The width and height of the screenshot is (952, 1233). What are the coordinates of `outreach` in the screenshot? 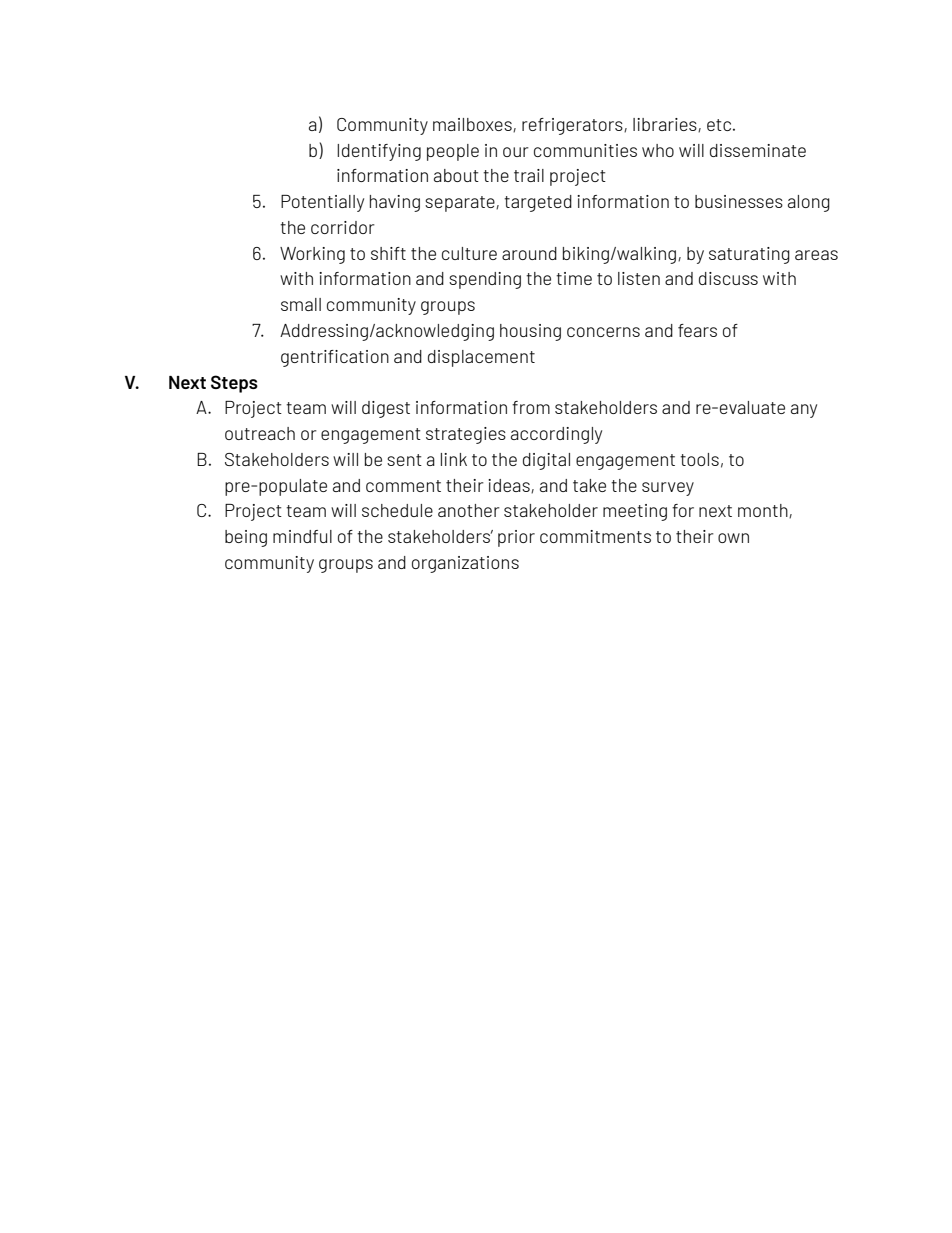 It's located at (260, 433).
